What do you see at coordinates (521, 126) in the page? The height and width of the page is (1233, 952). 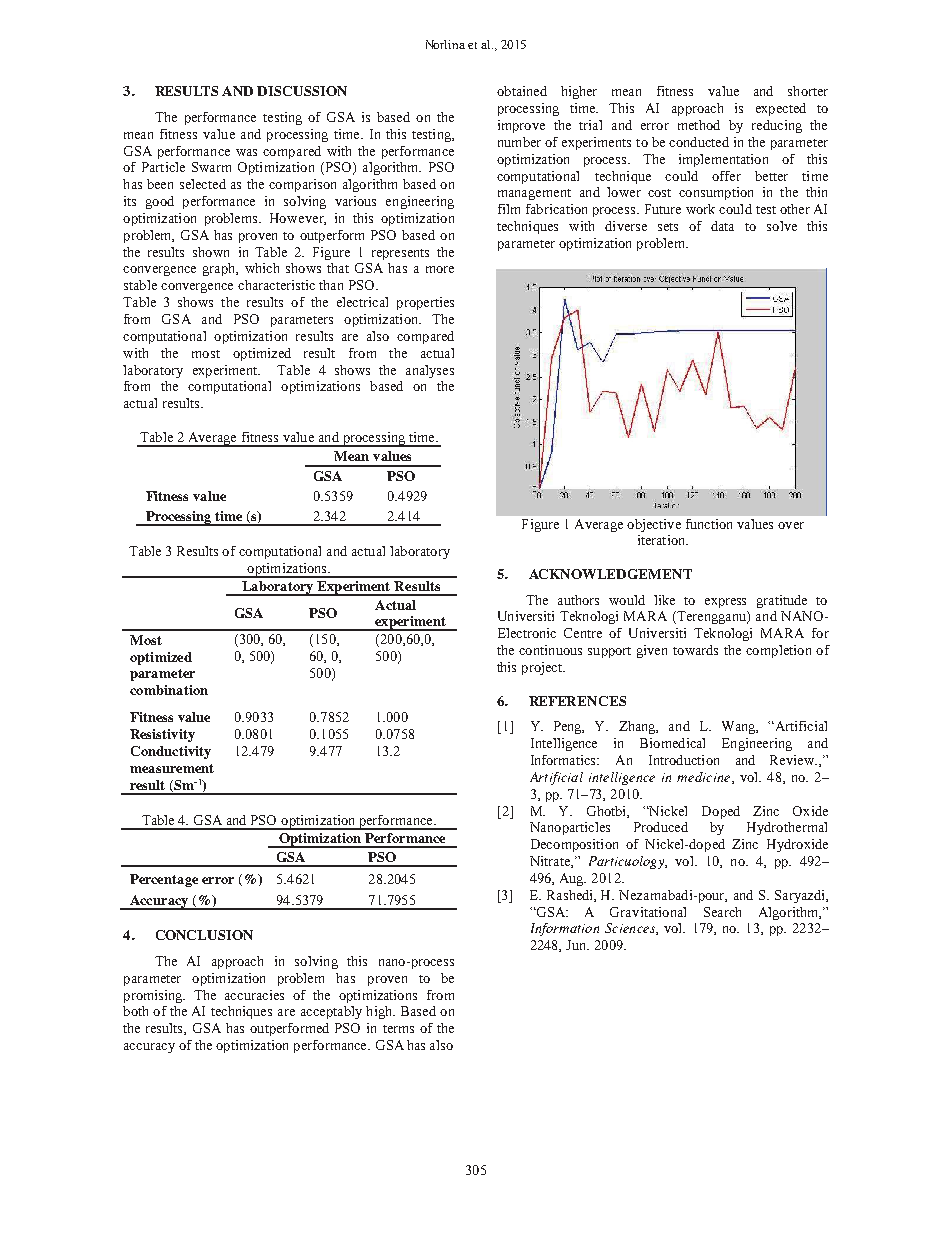 I see `improve` at bounding box center [521, 126].
